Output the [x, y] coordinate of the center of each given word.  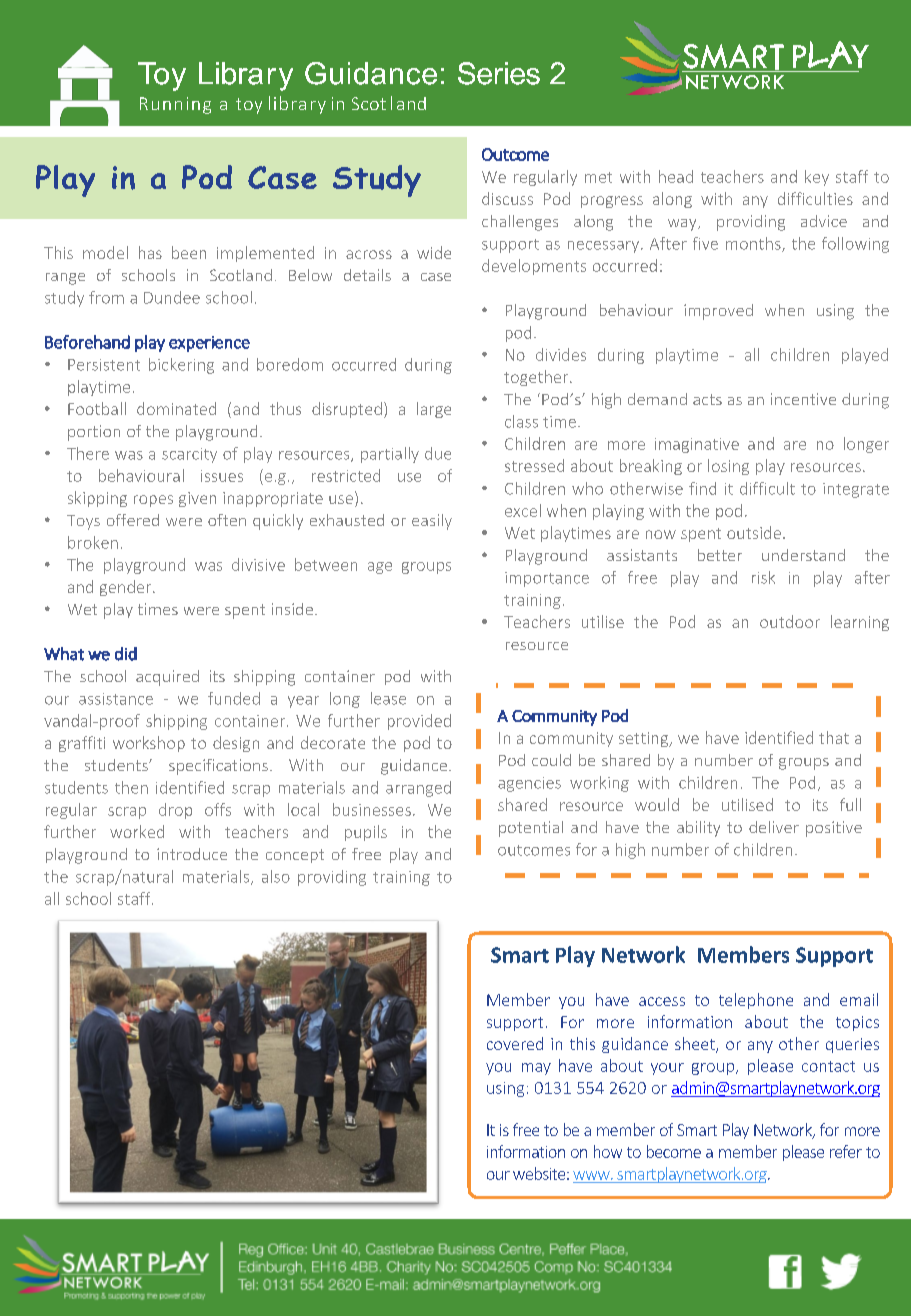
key [817, 178]
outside [754, 532]
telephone [756, 1001]
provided [419, 722]
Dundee [172, 297]
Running [175, 105]
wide [434, 252]
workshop [149, 744]
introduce [192, 854]
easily [432, 522]
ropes [153, 501]
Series [499, 73]
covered [515, 1043]
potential [531, 829]
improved [718, 312]
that [834, 737]
